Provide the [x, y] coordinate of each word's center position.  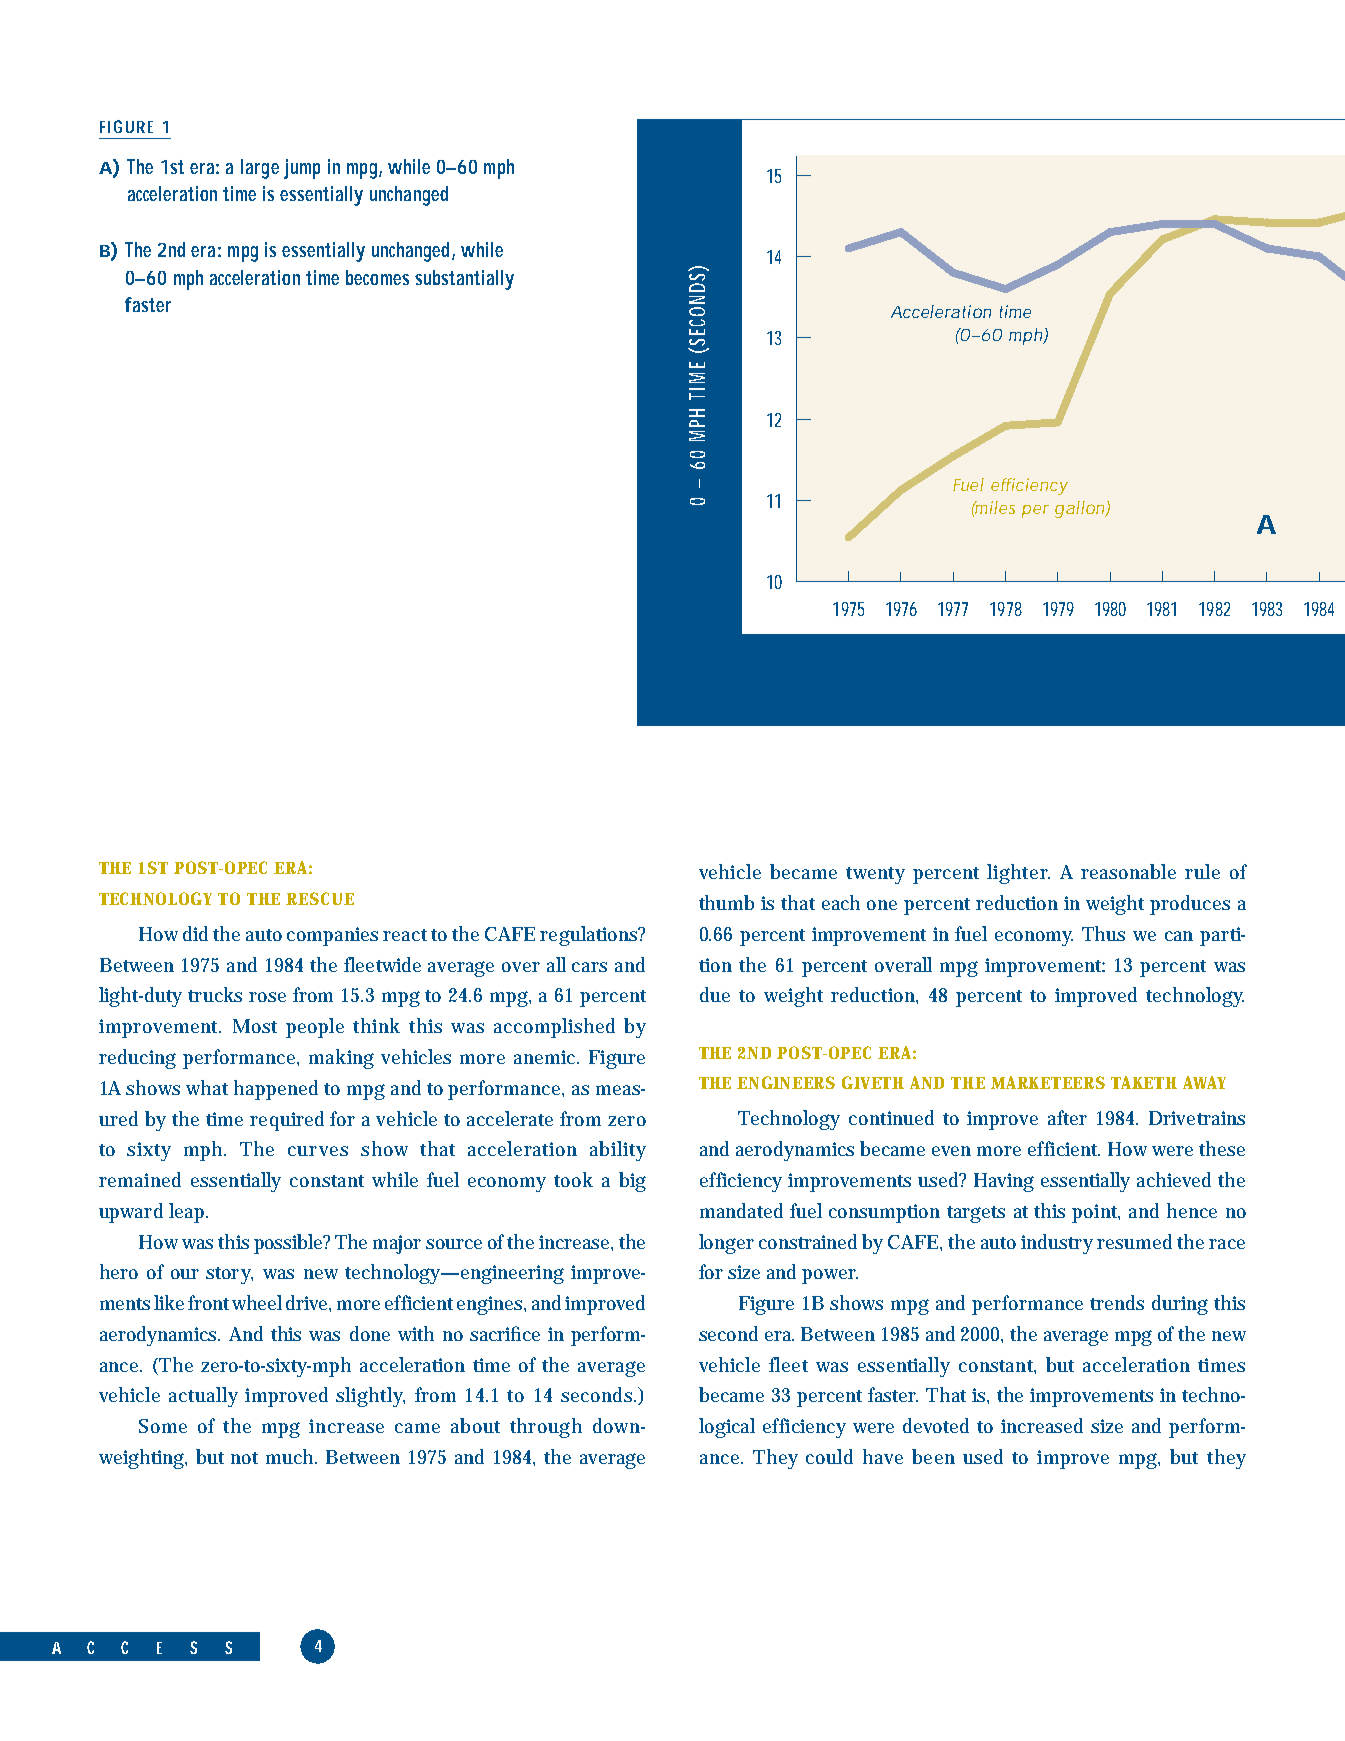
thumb [726, 902]
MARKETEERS [1048, 1082]
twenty [875, 875]
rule [1202, 871]
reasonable [1128, 871]
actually [203, 1397]
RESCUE [320, 898]
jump [302, 169]
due [715, 994]
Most [255, 1026]
